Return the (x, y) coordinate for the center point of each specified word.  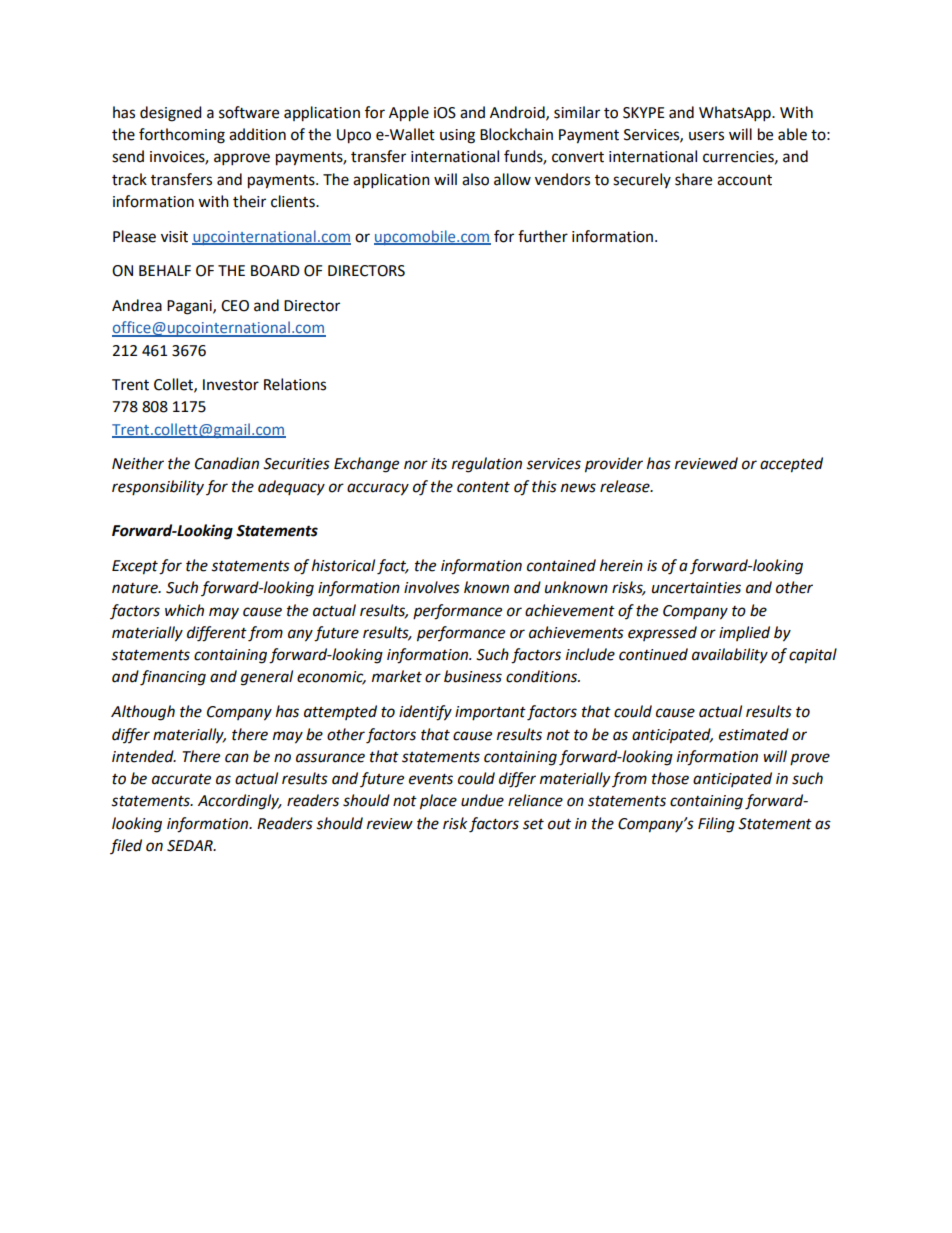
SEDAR (191, 846)
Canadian (227, 463)
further (543, 236)
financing (173, 678)
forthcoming (182, 136)
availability (730, 656)
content (483, 487)
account (744, 180)
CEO (235, 306)
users (706, 136)
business (473, 676)
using (457, 136)
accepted (791, 465)
